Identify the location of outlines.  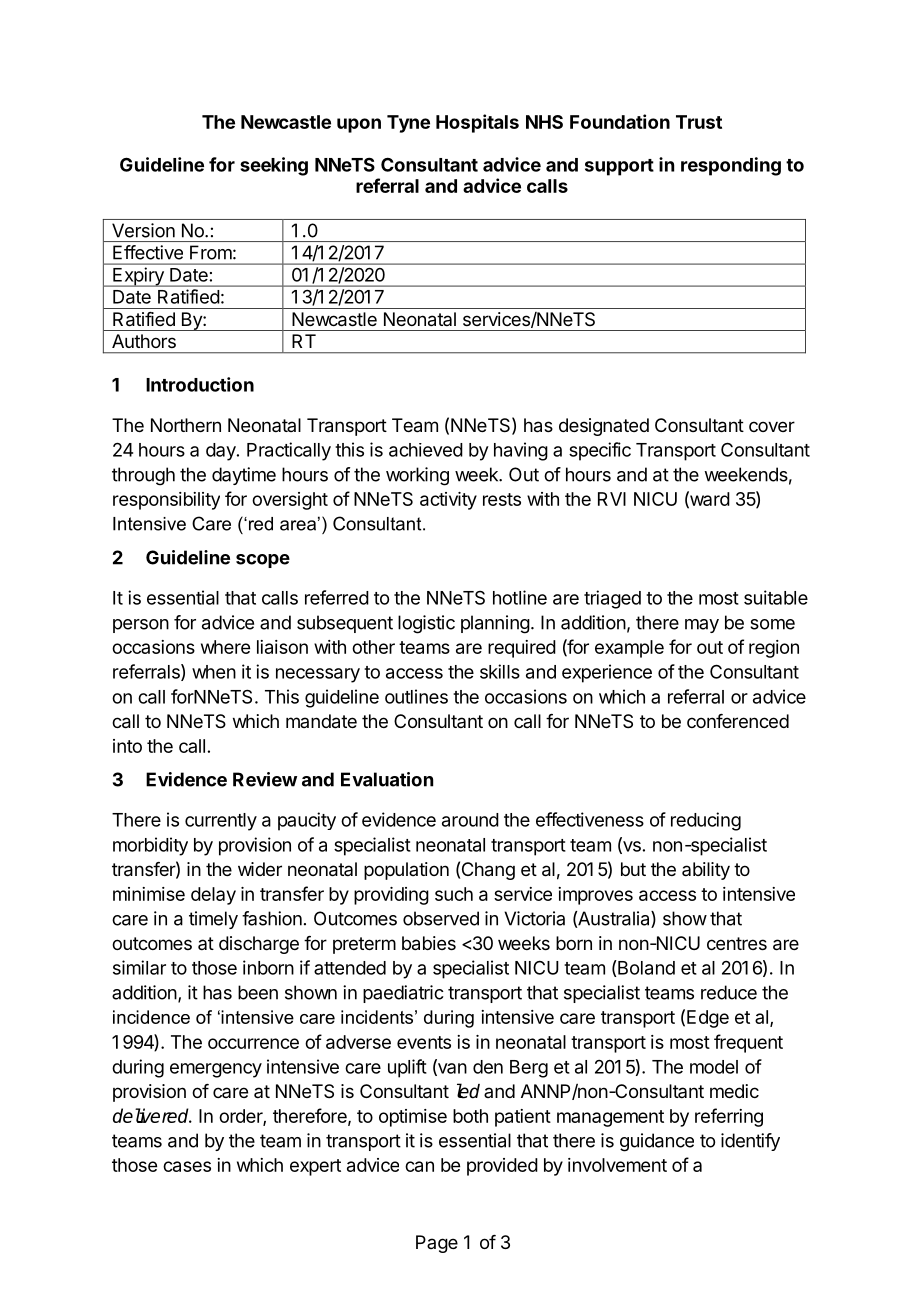
(416, 696).
